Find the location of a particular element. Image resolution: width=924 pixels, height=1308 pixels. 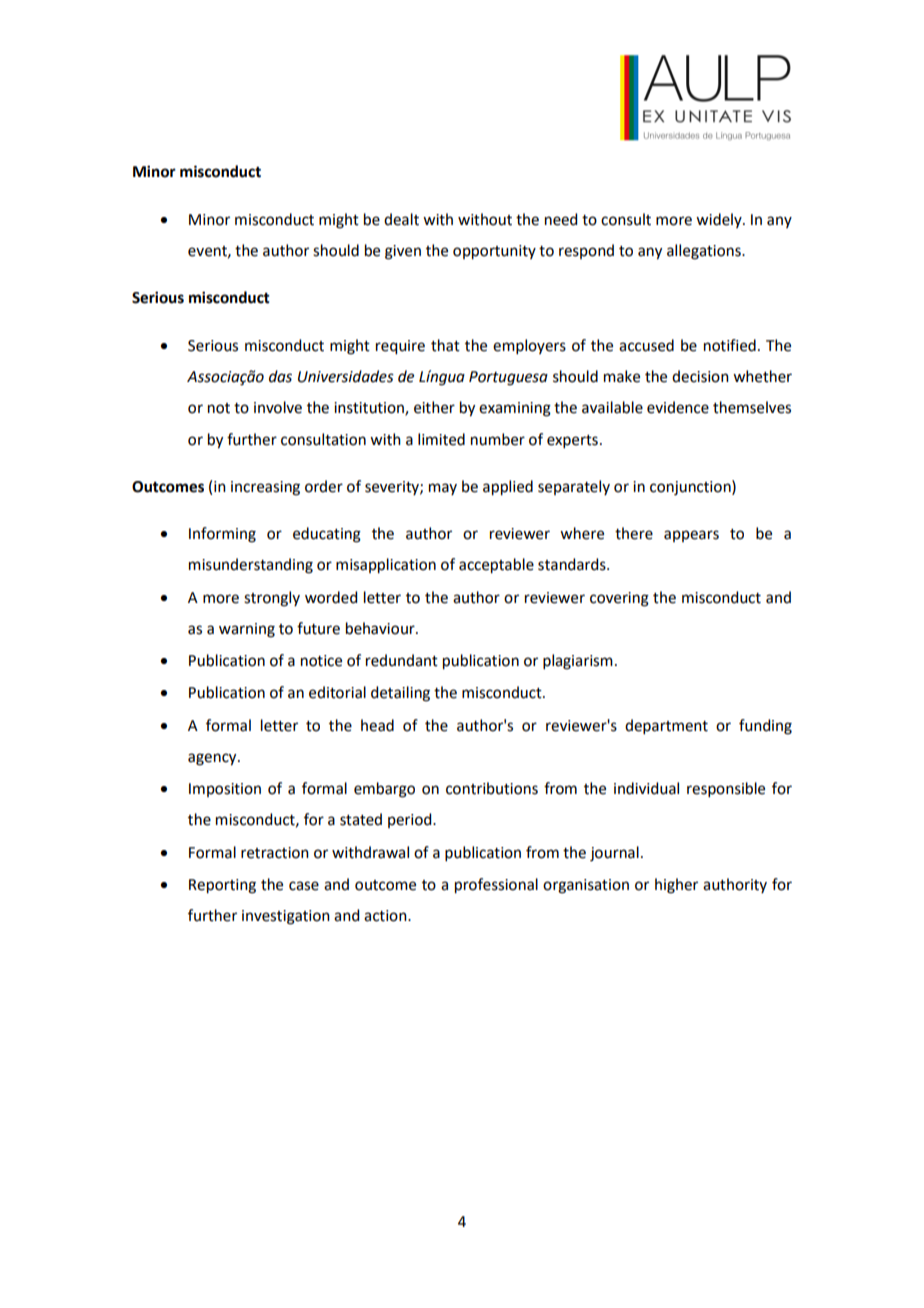

evidence is located at coordinates (678, 407).
